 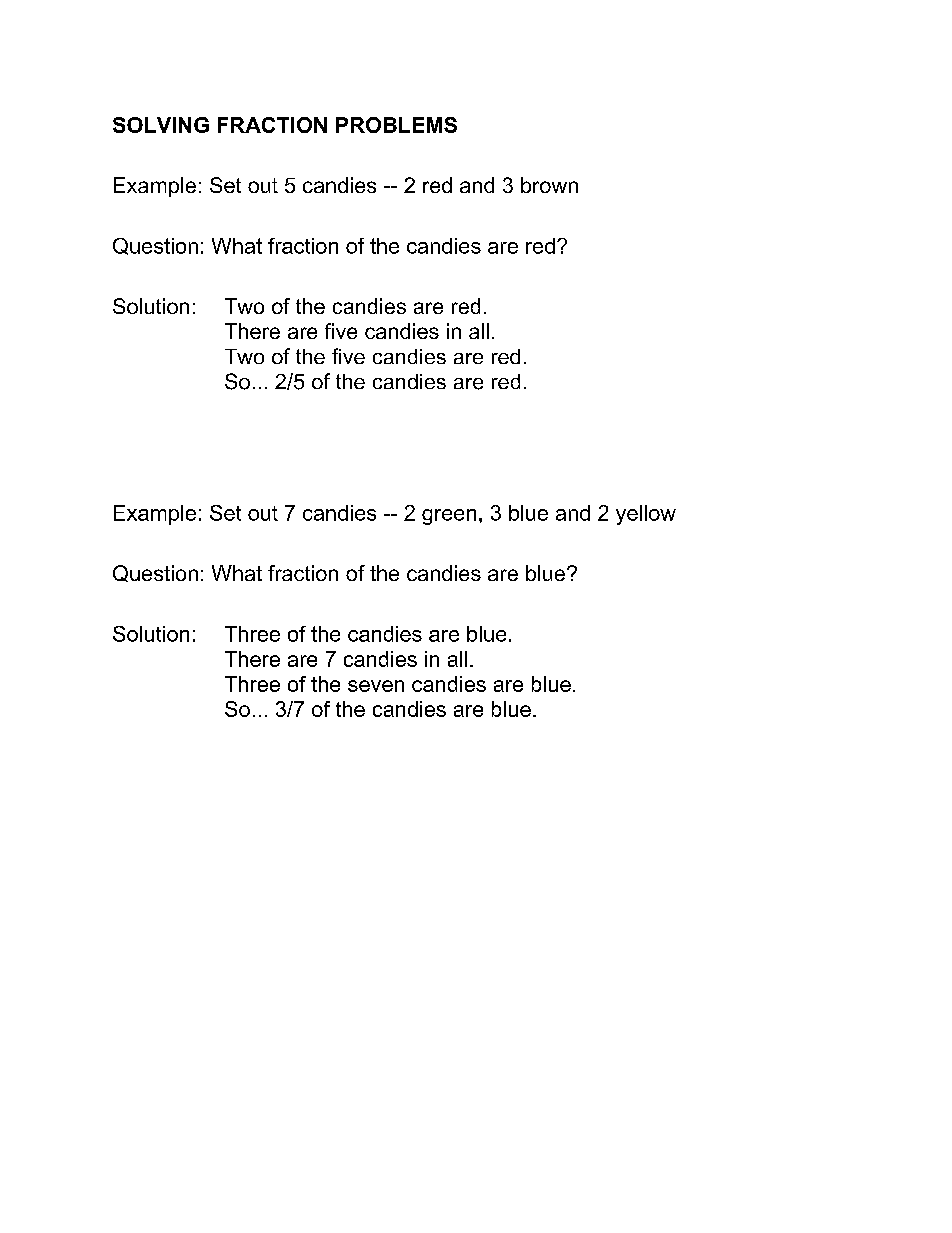 I want to click on brown, so click(x=549, y=185).
